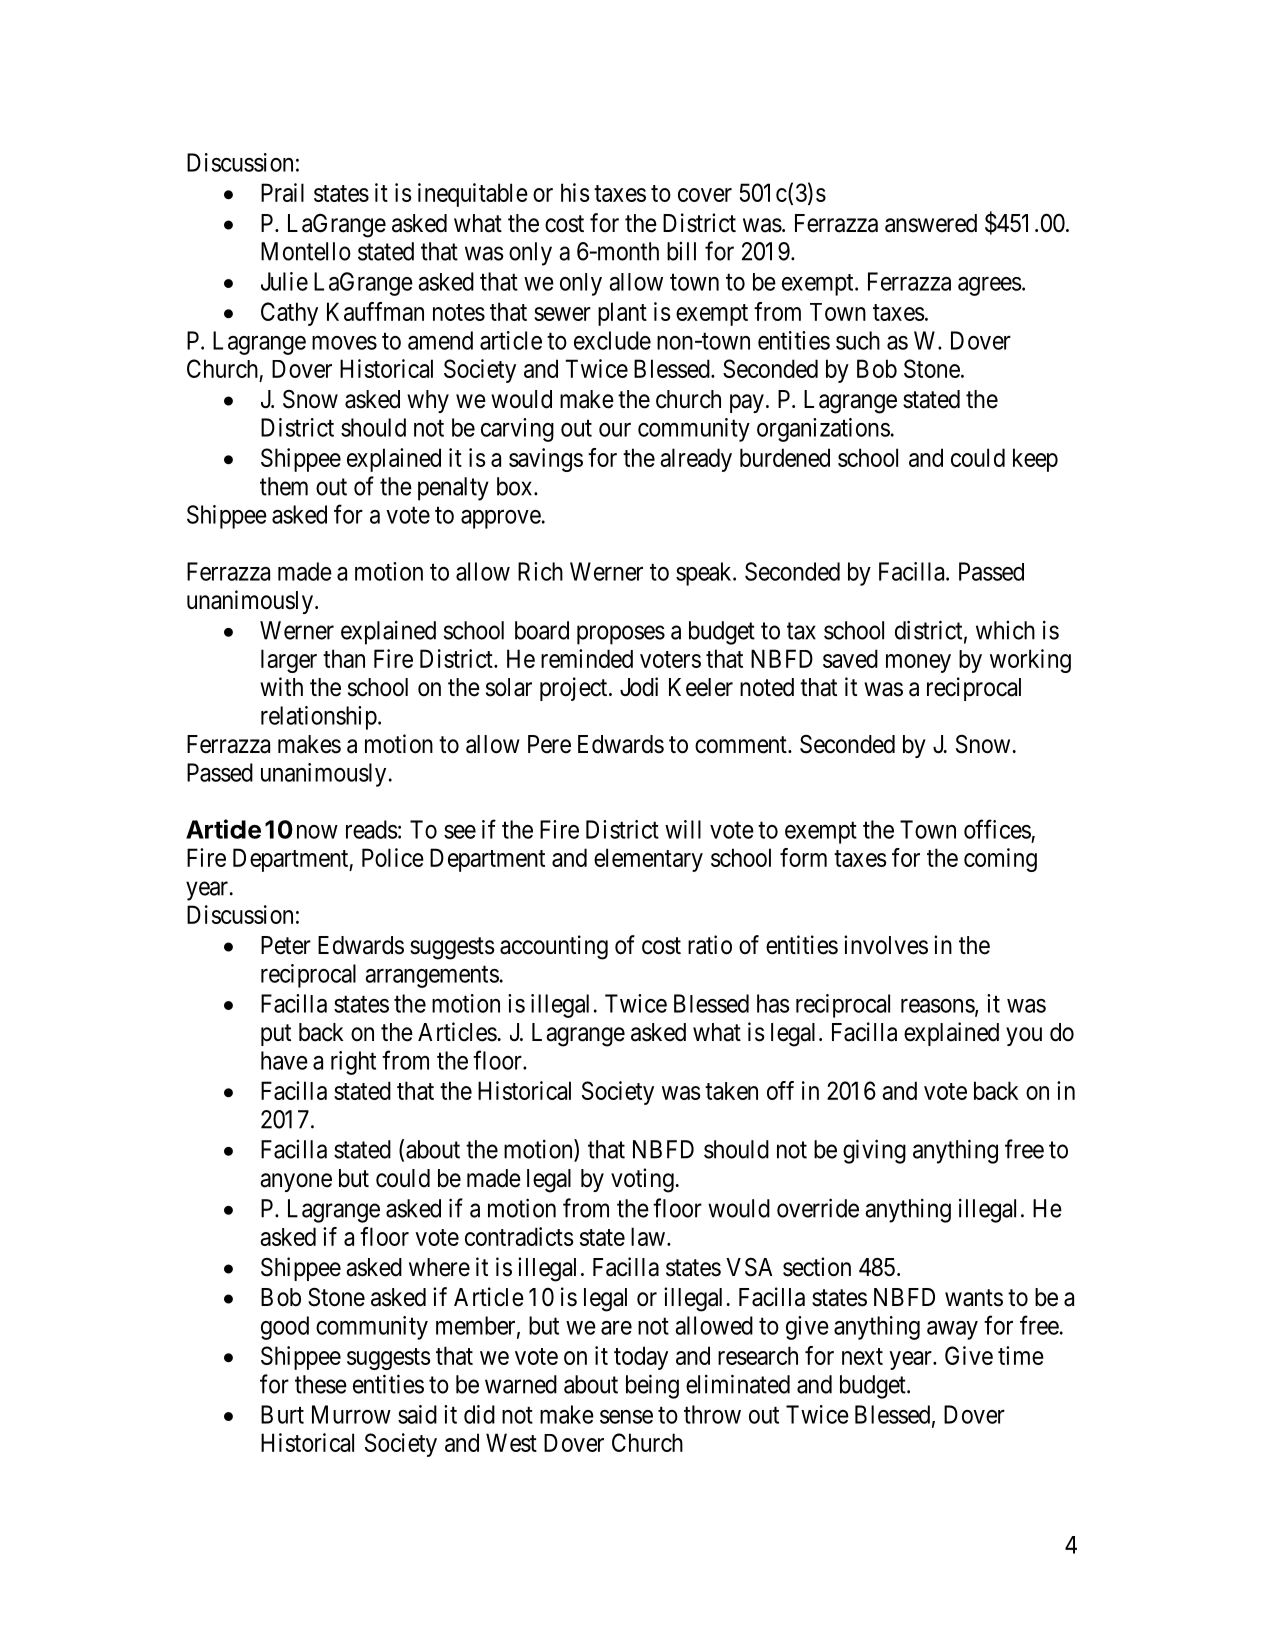 The height and width of the screenshot is (1633, 1262). Describe the element at coordinates (372, 829) in the screenshot. I see `reads` at that location.
